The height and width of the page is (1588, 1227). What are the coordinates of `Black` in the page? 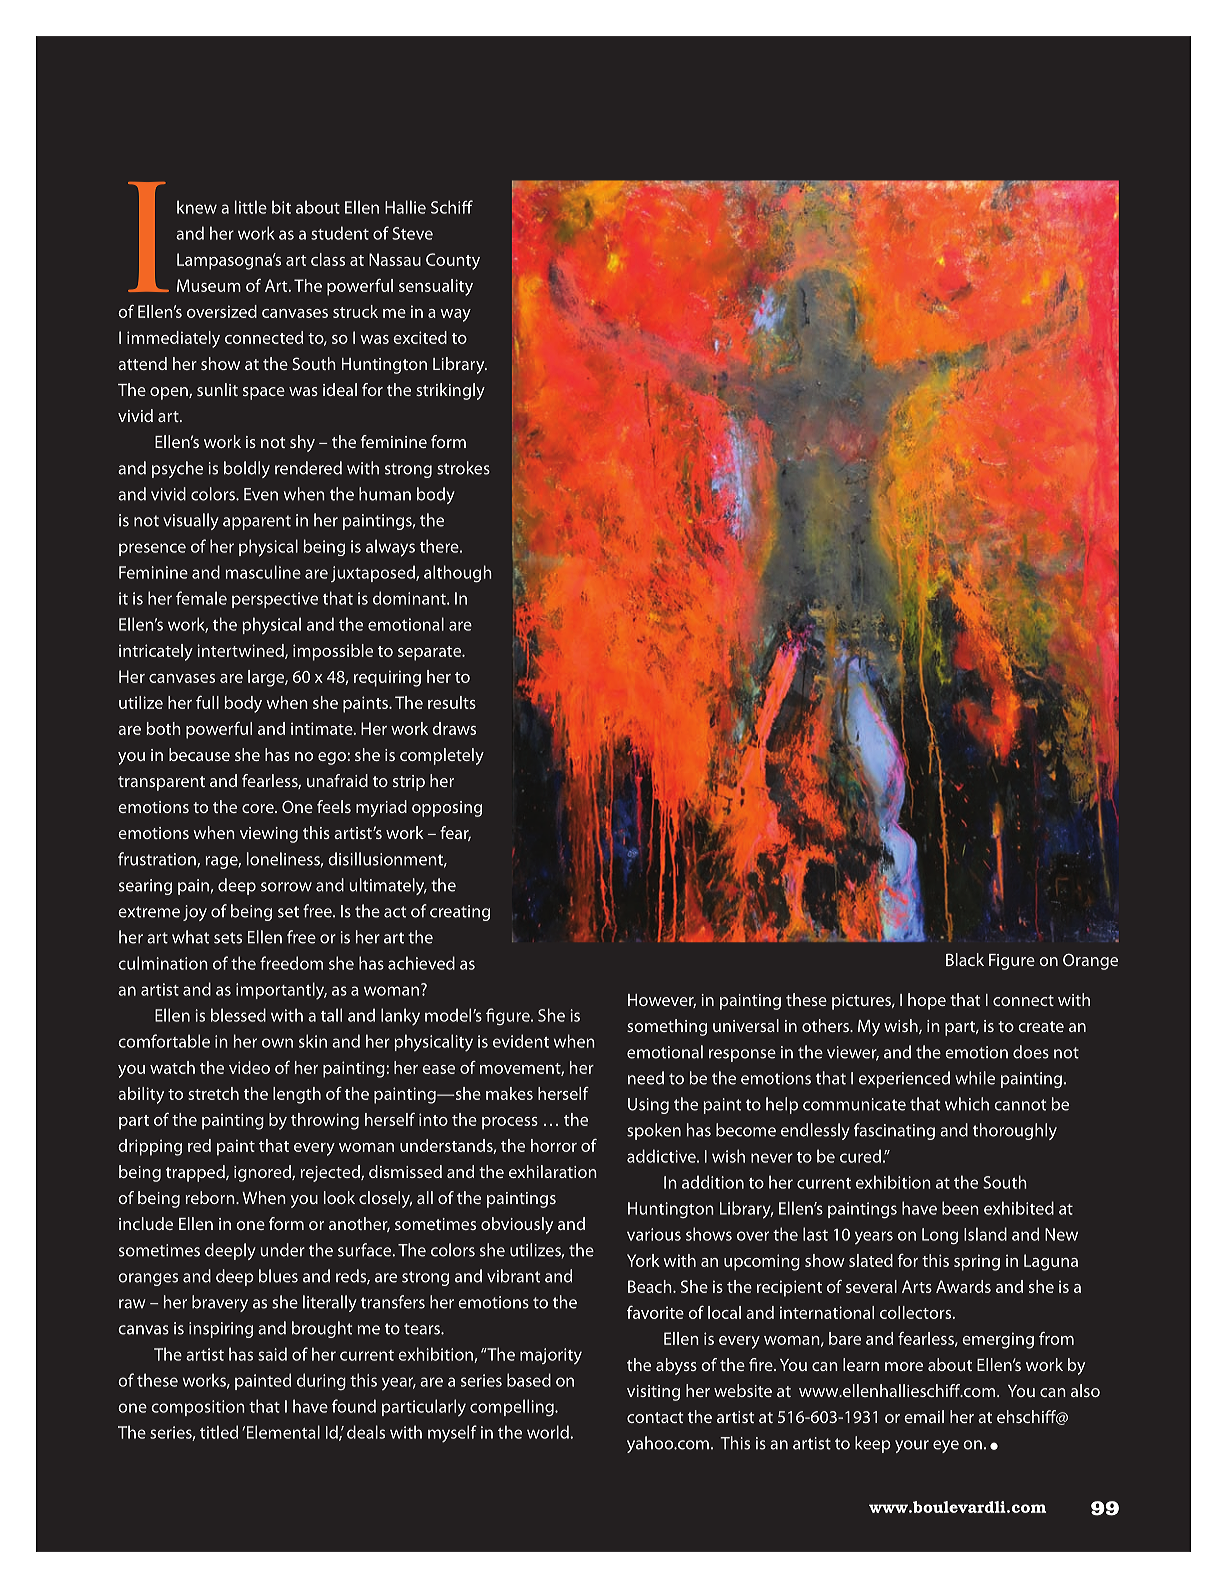 It's located at (965, 959).
